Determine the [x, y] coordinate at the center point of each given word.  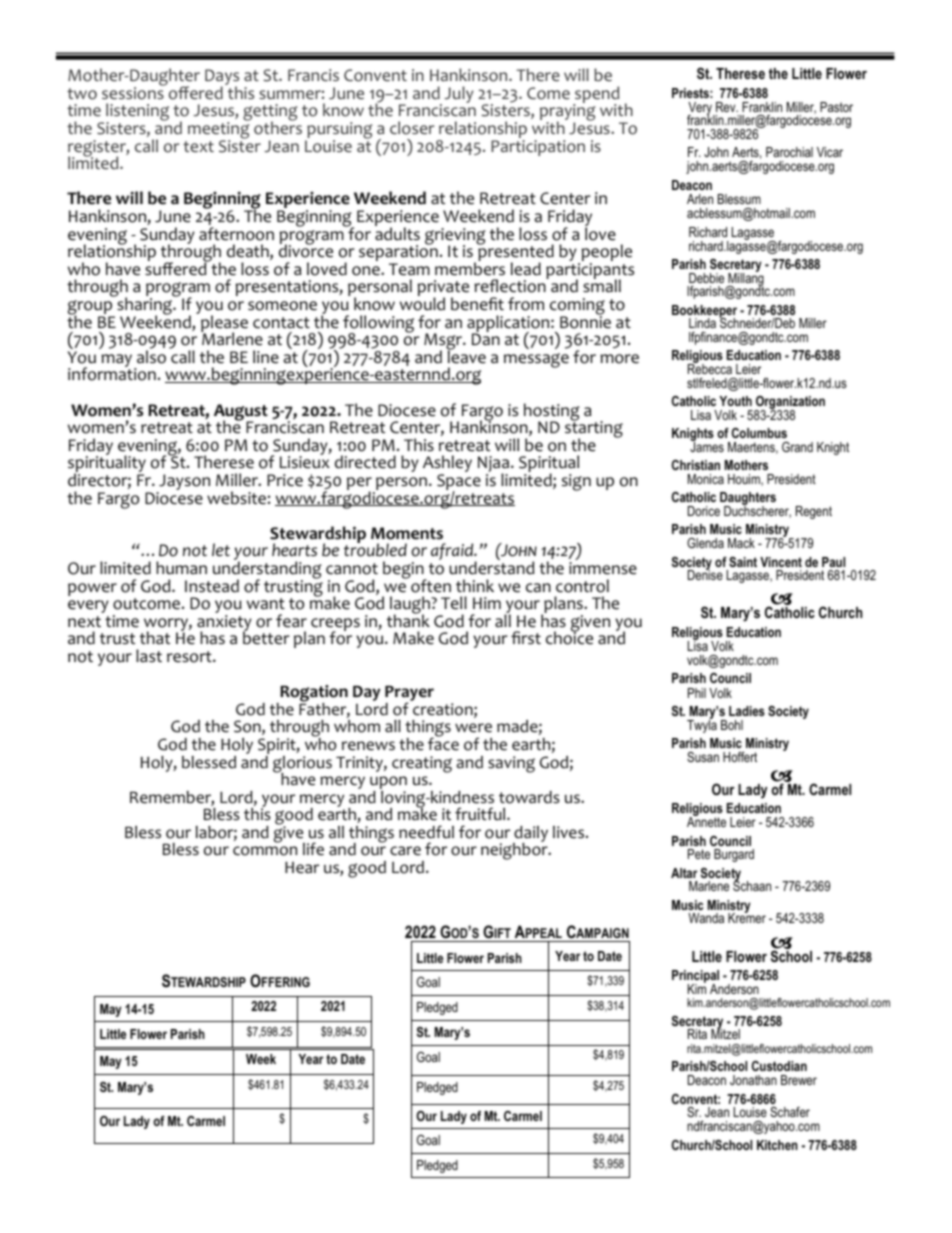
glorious [302, 765]
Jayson [183, 483]
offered [196, 93]
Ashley [447, 465]
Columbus [759, 433]
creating [422, 764]
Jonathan [753, 1080]
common [265, 851]
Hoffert [740, 757]
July [459, 94]
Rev [727, 107]
